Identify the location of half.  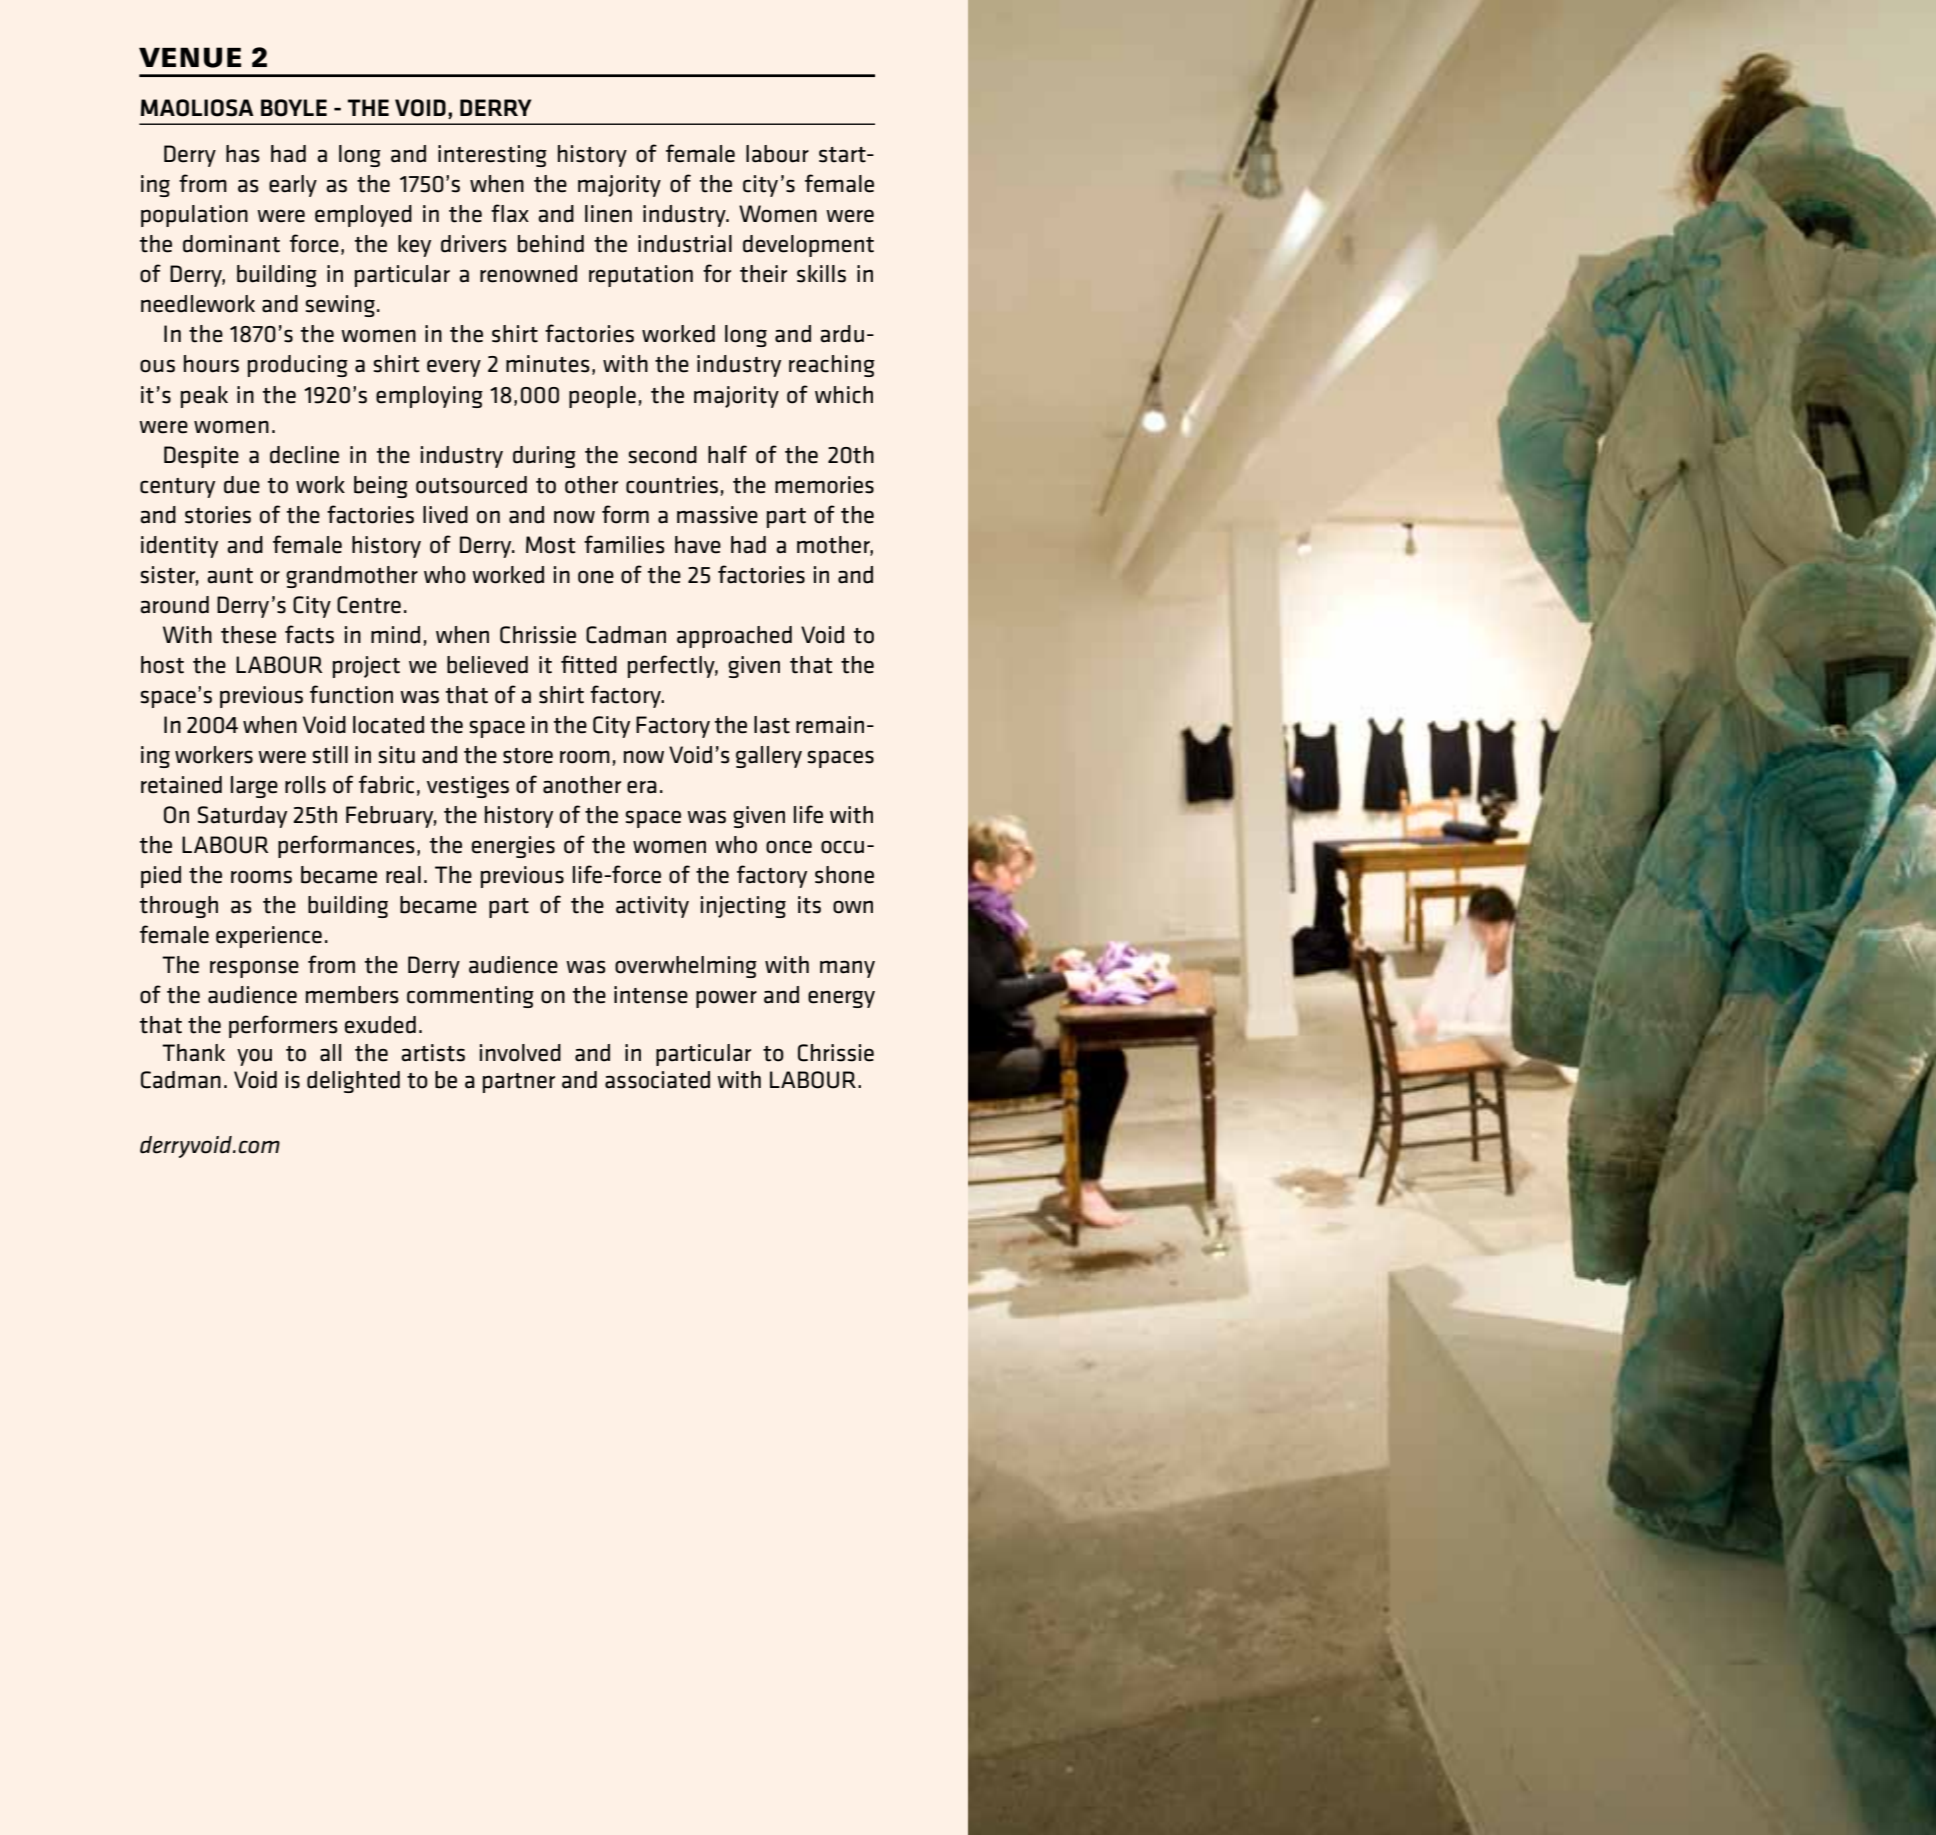
(727, 454).
